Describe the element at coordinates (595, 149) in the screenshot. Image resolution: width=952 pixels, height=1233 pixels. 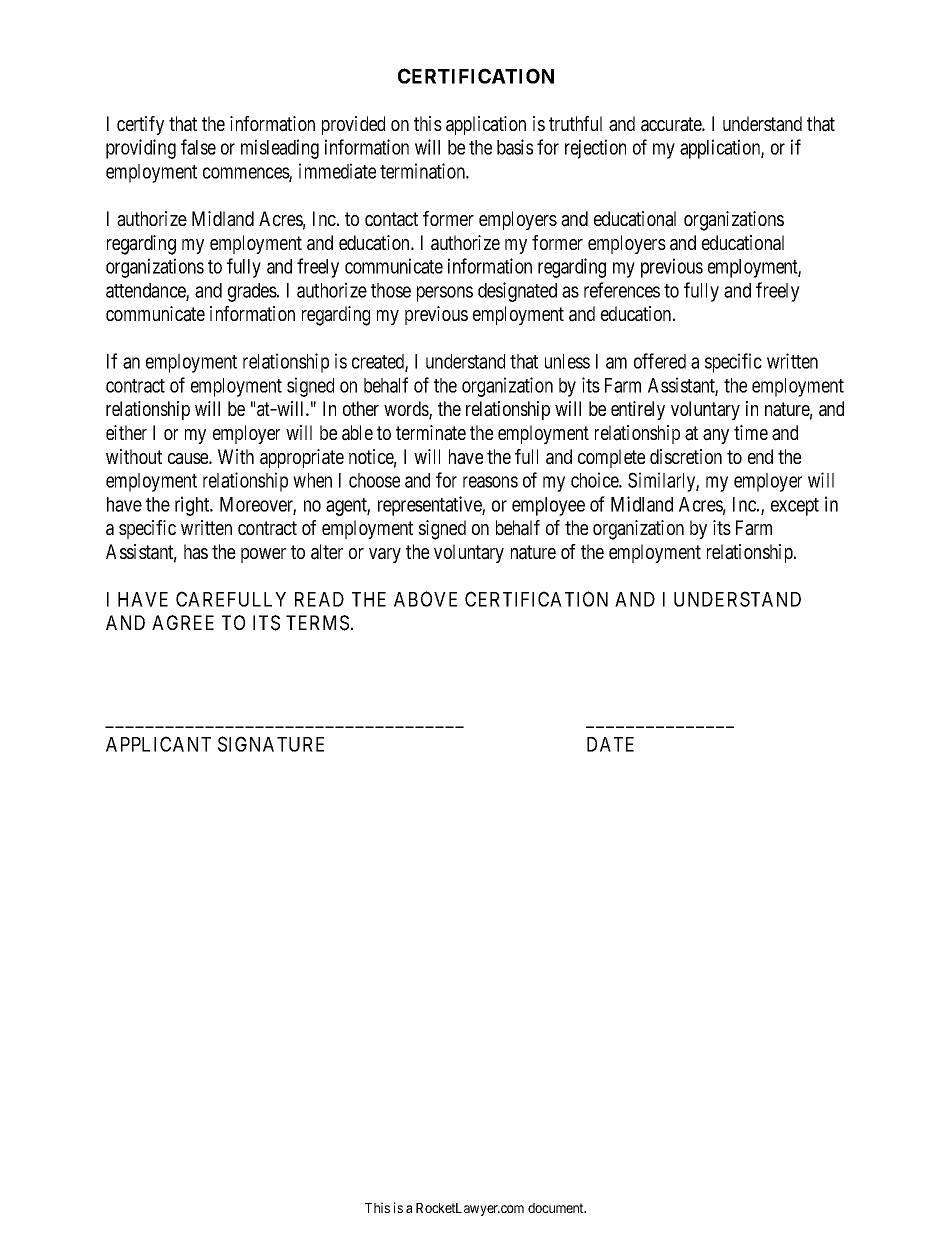
I see `rejection` at that location.
